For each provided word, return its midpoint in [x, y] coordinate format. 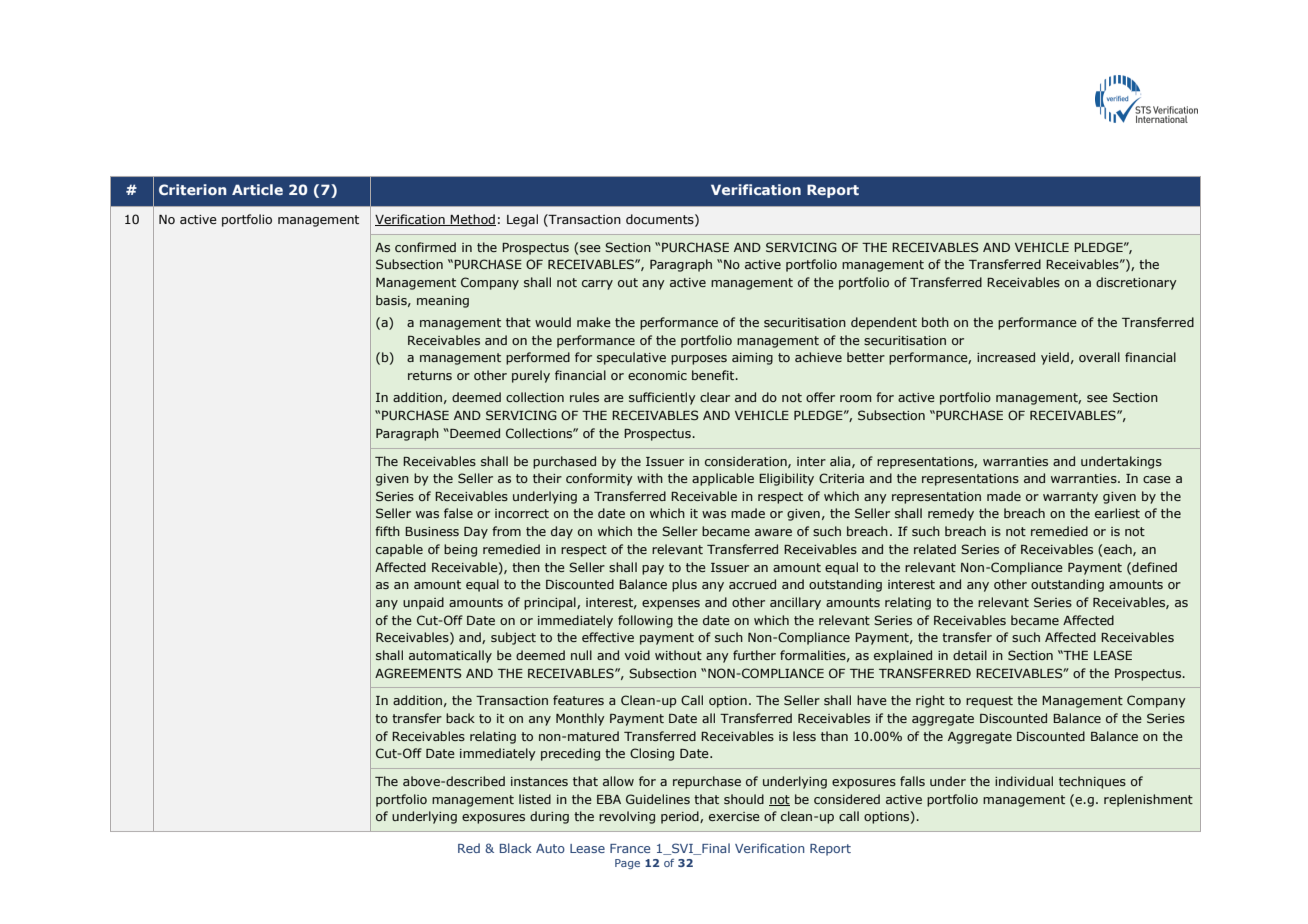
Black [516, 848]
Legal [522, 220]
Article [257, 189]
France [630, 848]
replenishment [1148, 800]
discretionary [1136, 283]
